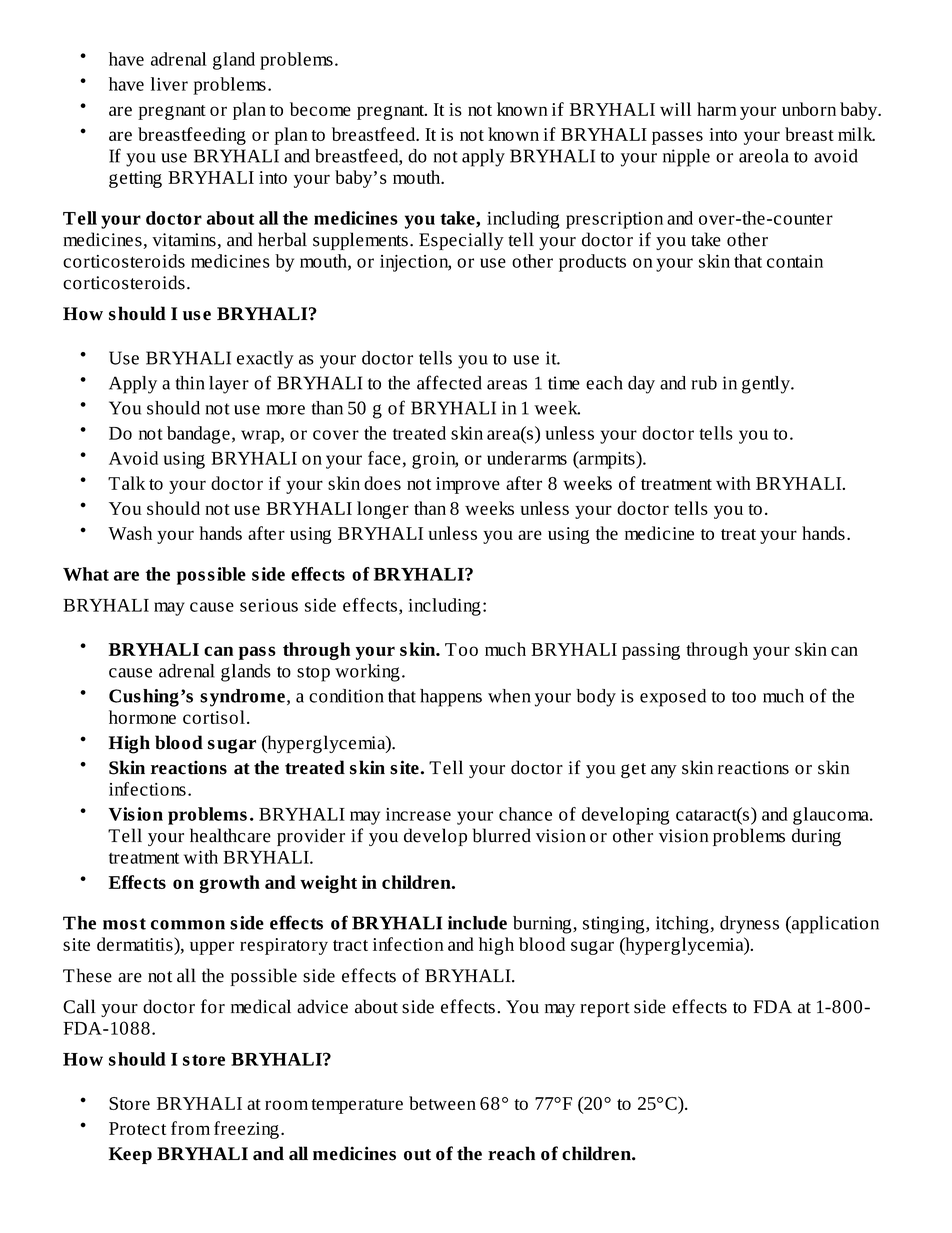 The height and width of the screenshot is (1233, 952). Describe the element at coordinates (442, 1103) in the screenshot. I see `between` at that location.
